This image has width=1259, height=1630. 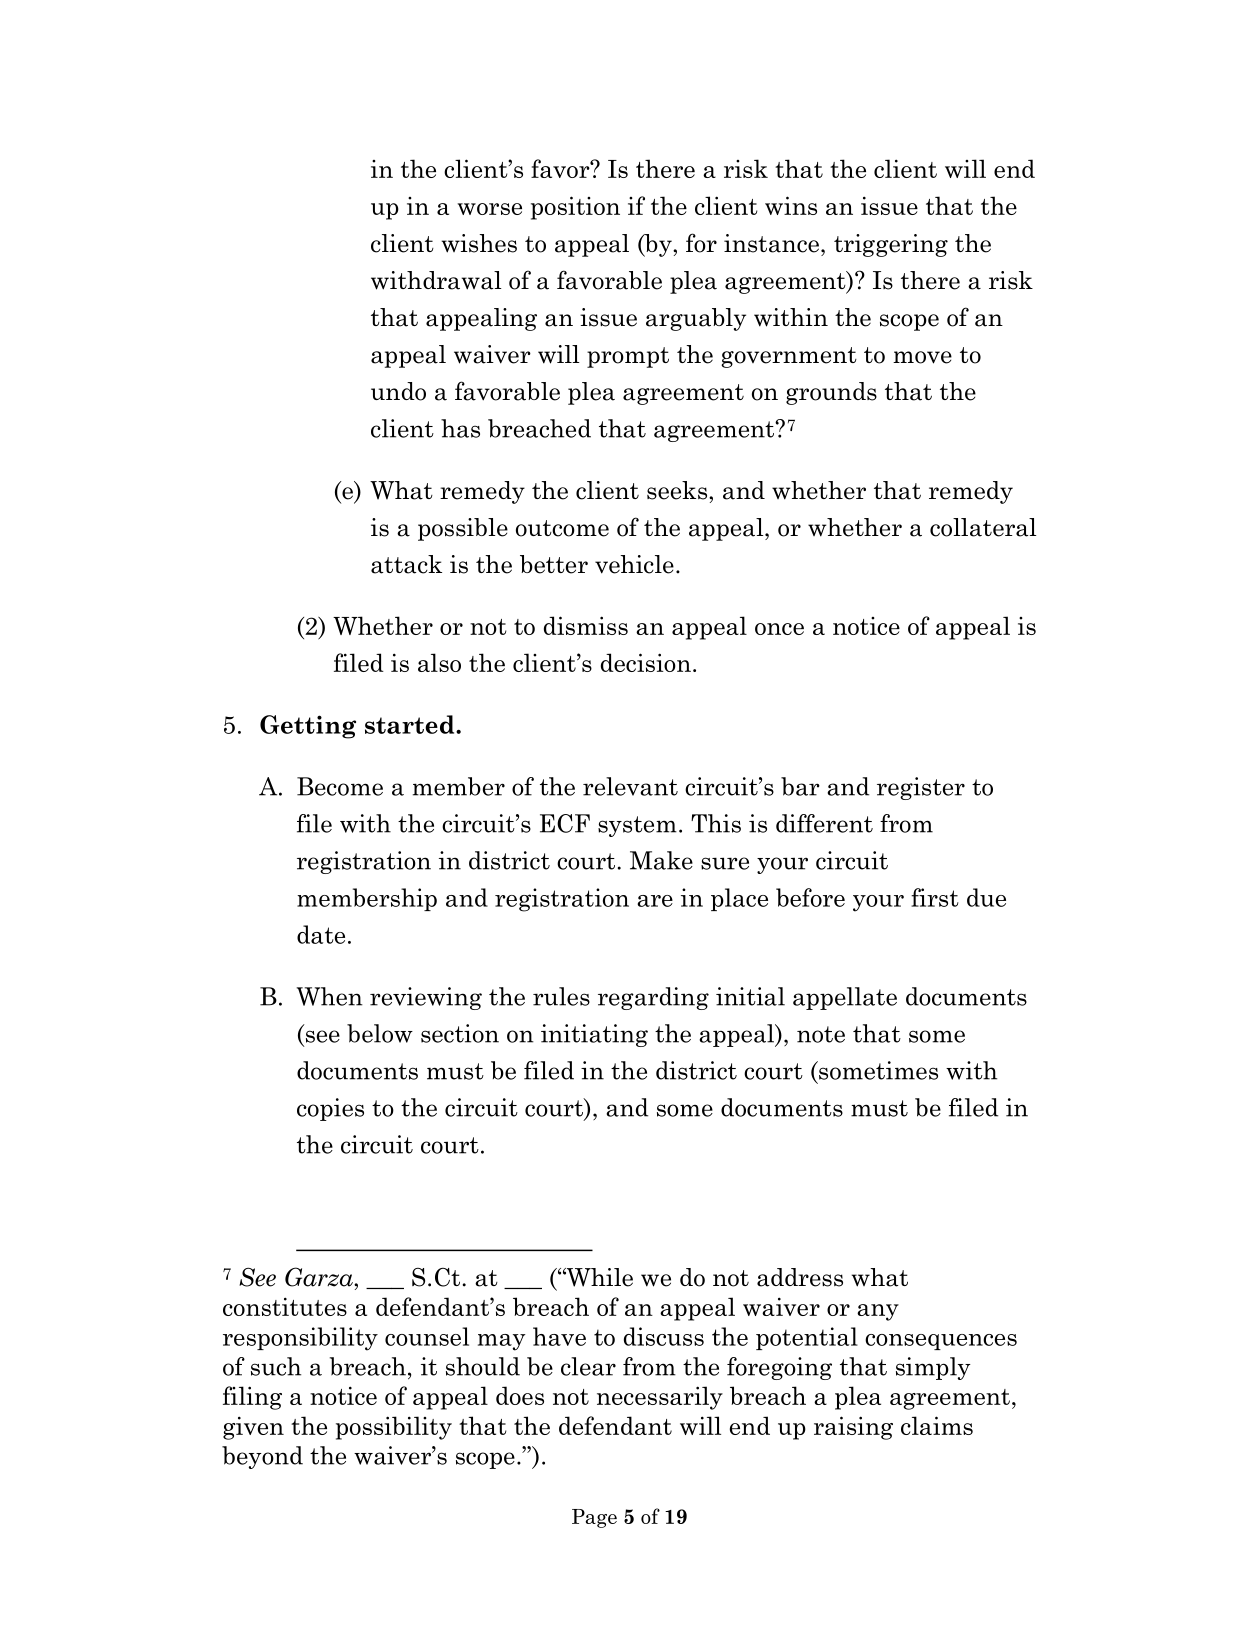 What do you see at coordinates (330, 1109) in the image?
I see `copies` at bounding box center [330, 1109].
